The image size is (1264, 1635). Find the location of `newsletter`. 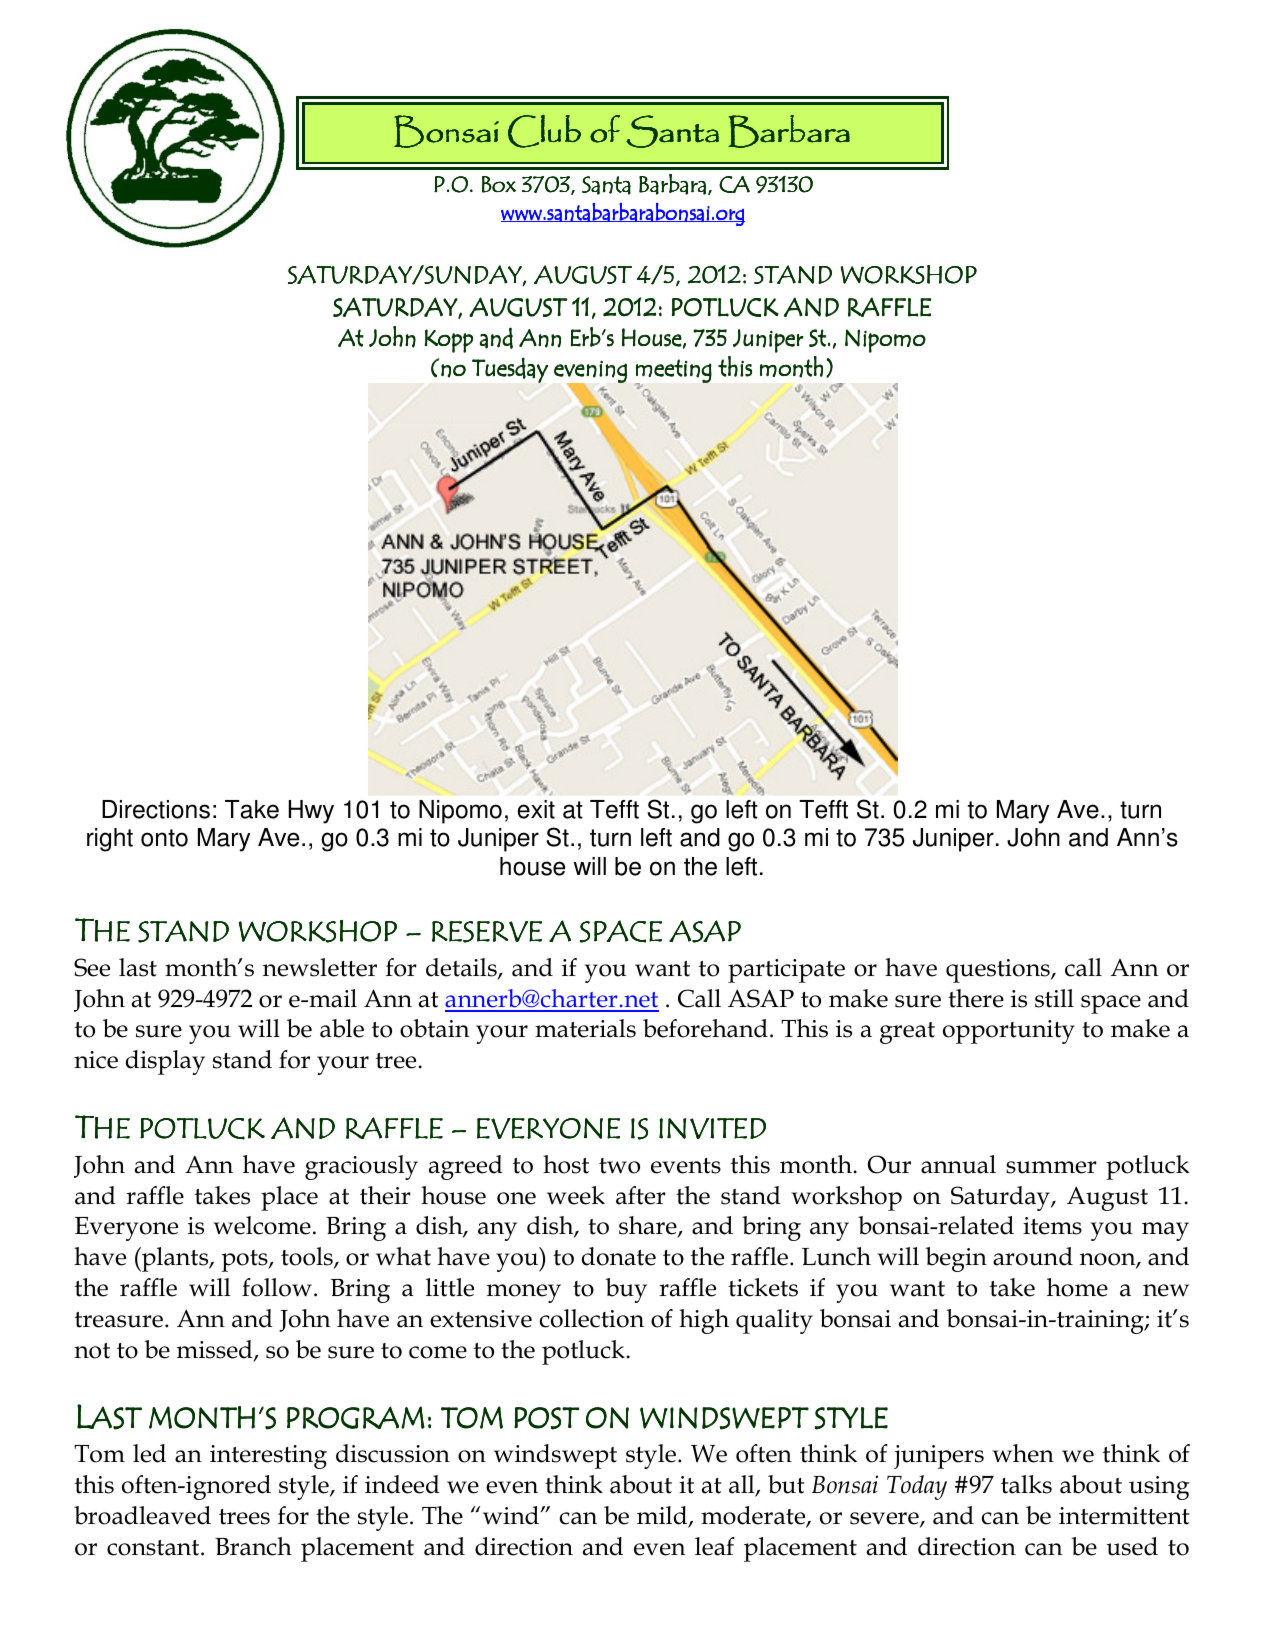

newsletter is located at coordinates (320, 967).
